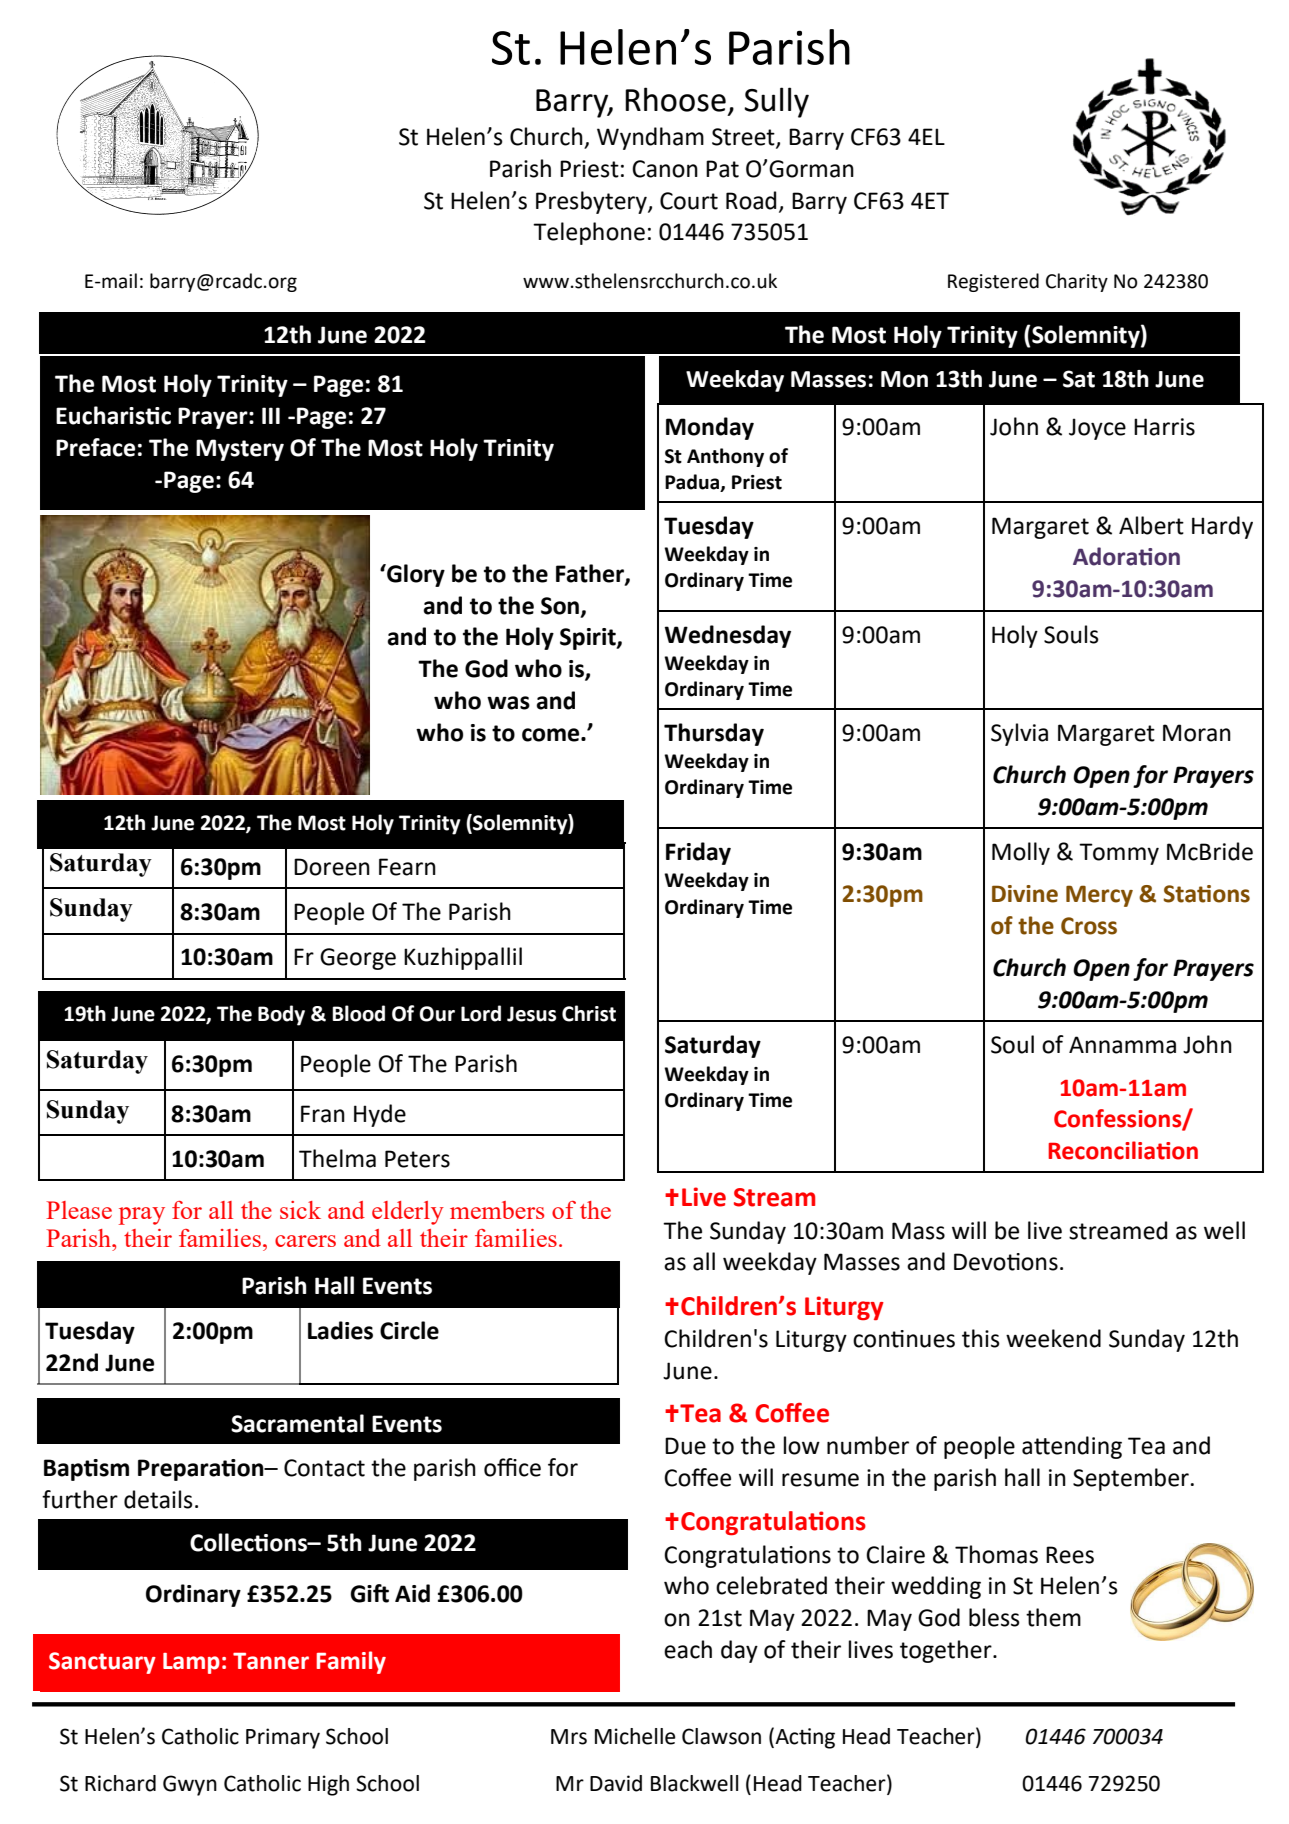 The height and width of the screenshot is (1824, 1289). What do you see at coordinates (415, 575) in the screenshot?
I see `Glory` at bounding box center [415, 575].
